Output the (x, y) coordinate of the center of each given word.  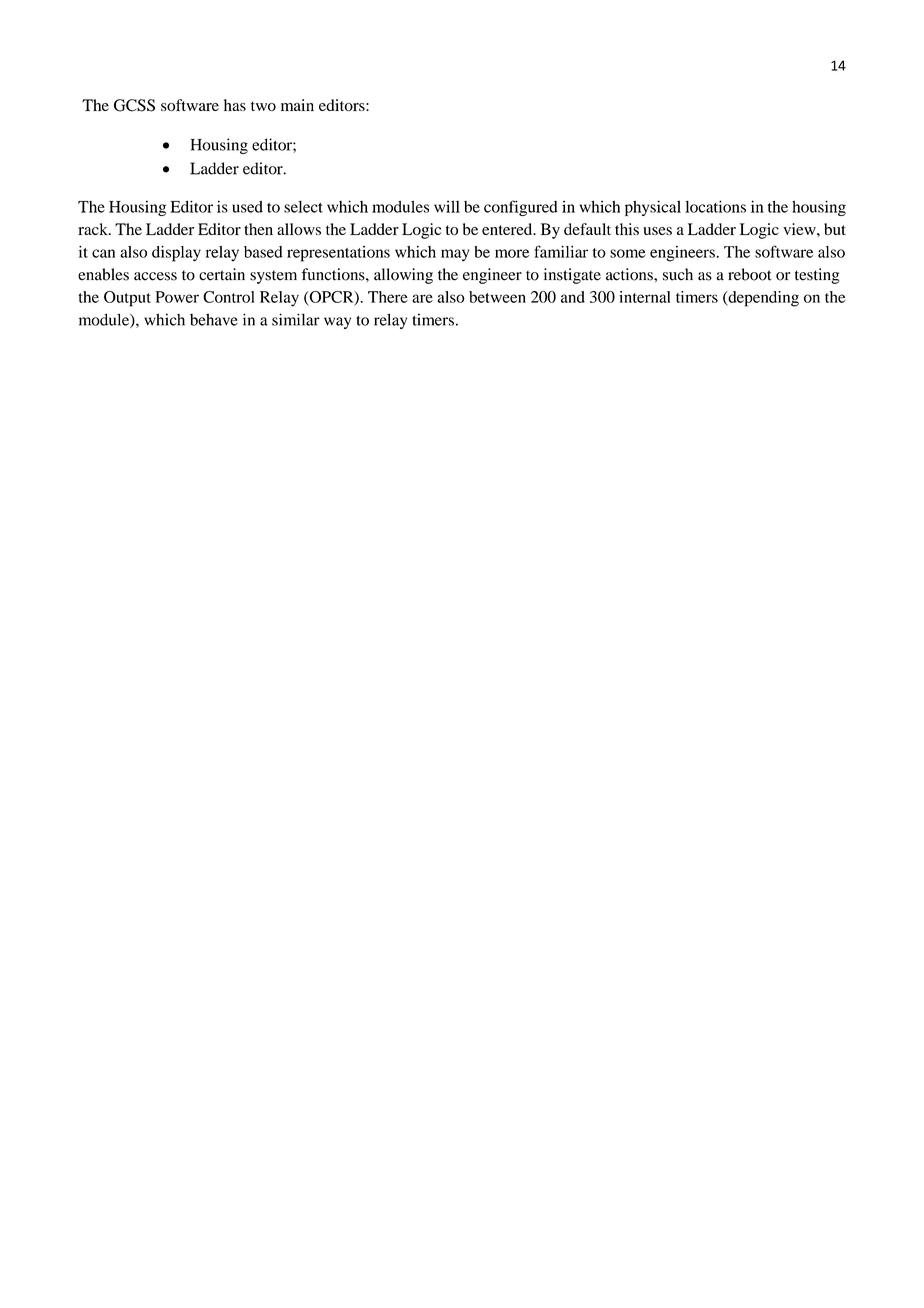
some (628, 253)
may (455, 255)
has (235, 105)
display (176, 254)
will (447, 206)
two (263, 106)
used (247, 207)
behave (214, 319)
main (297, 105)
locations (715, 206)
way (337, 323)
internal (645, 297)
